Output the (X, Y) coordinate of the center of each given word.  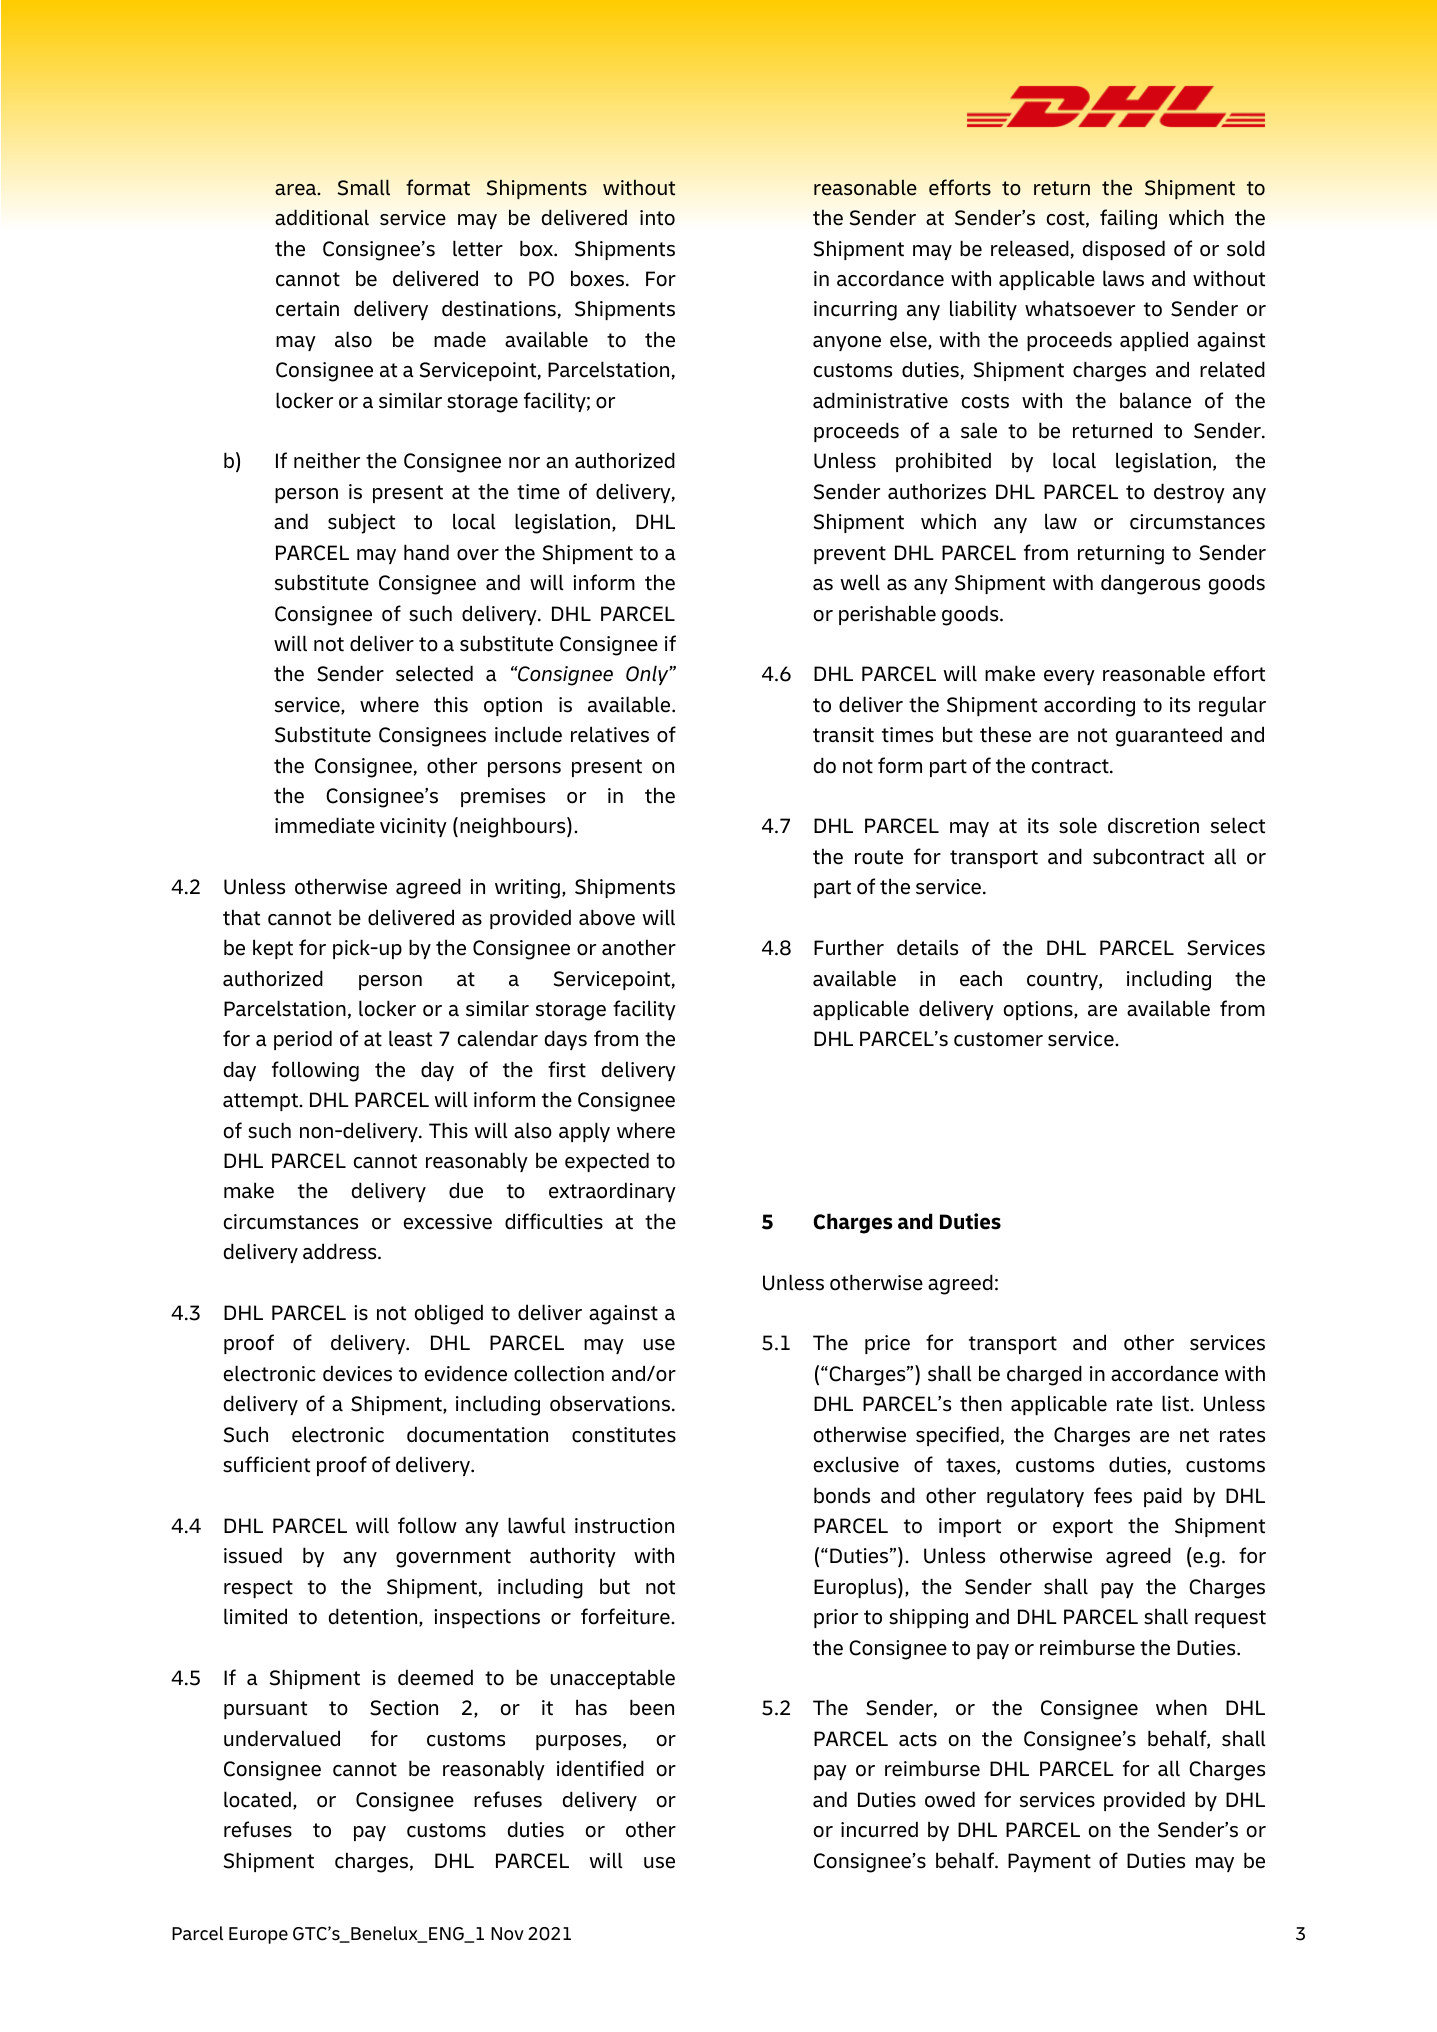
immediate (325, 825)
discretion (1153, 825)
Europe (258, 1935)
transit (843, 735)
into (657, 218)
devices (357, 1373)
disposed (1124, 250)
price (887, 1344)
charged (1044, 1375)
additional (322, 217)
